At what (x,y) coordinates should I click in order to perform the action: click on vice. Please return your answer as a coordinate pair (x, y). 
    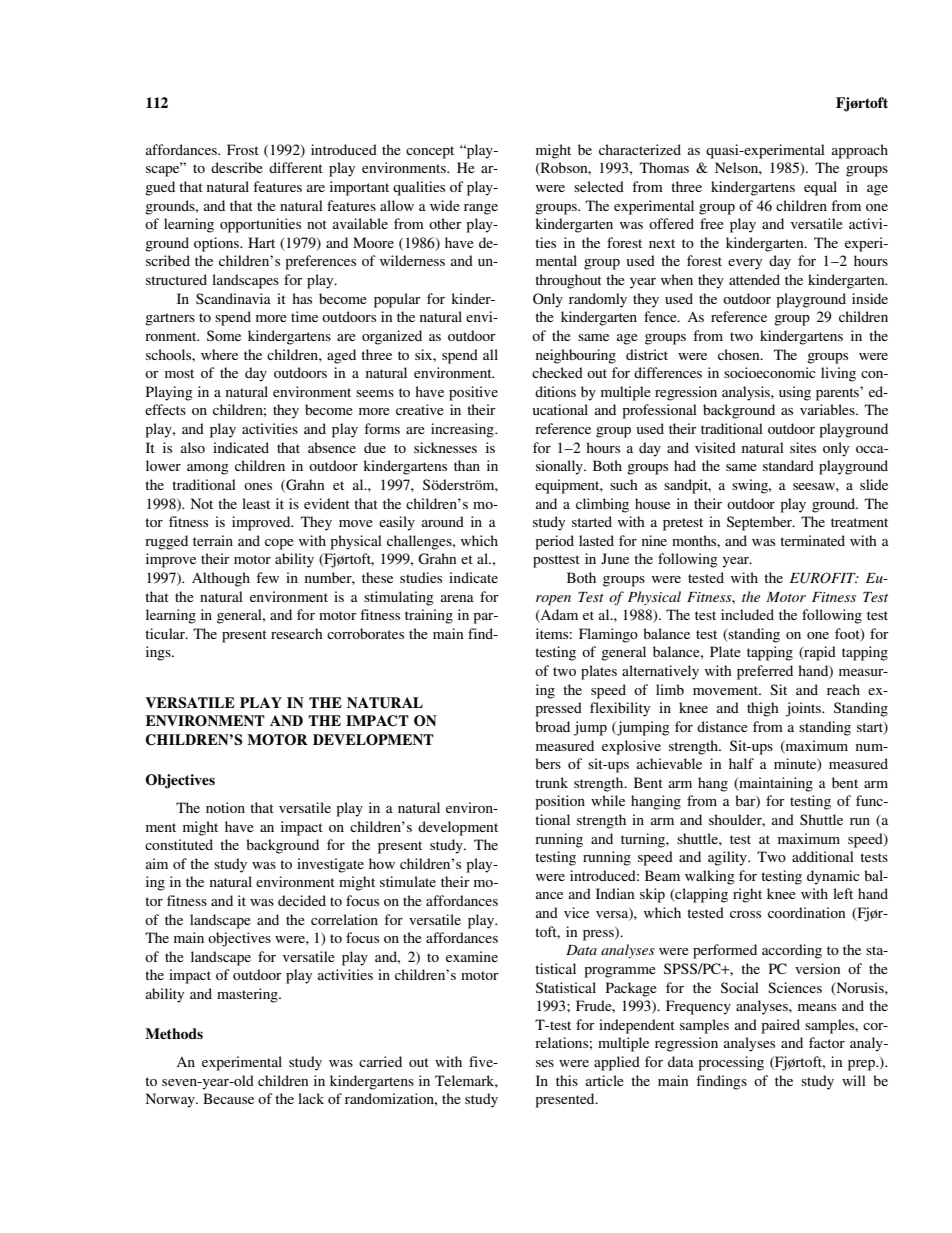
    Looking at the image, I should click on (576, 912).
